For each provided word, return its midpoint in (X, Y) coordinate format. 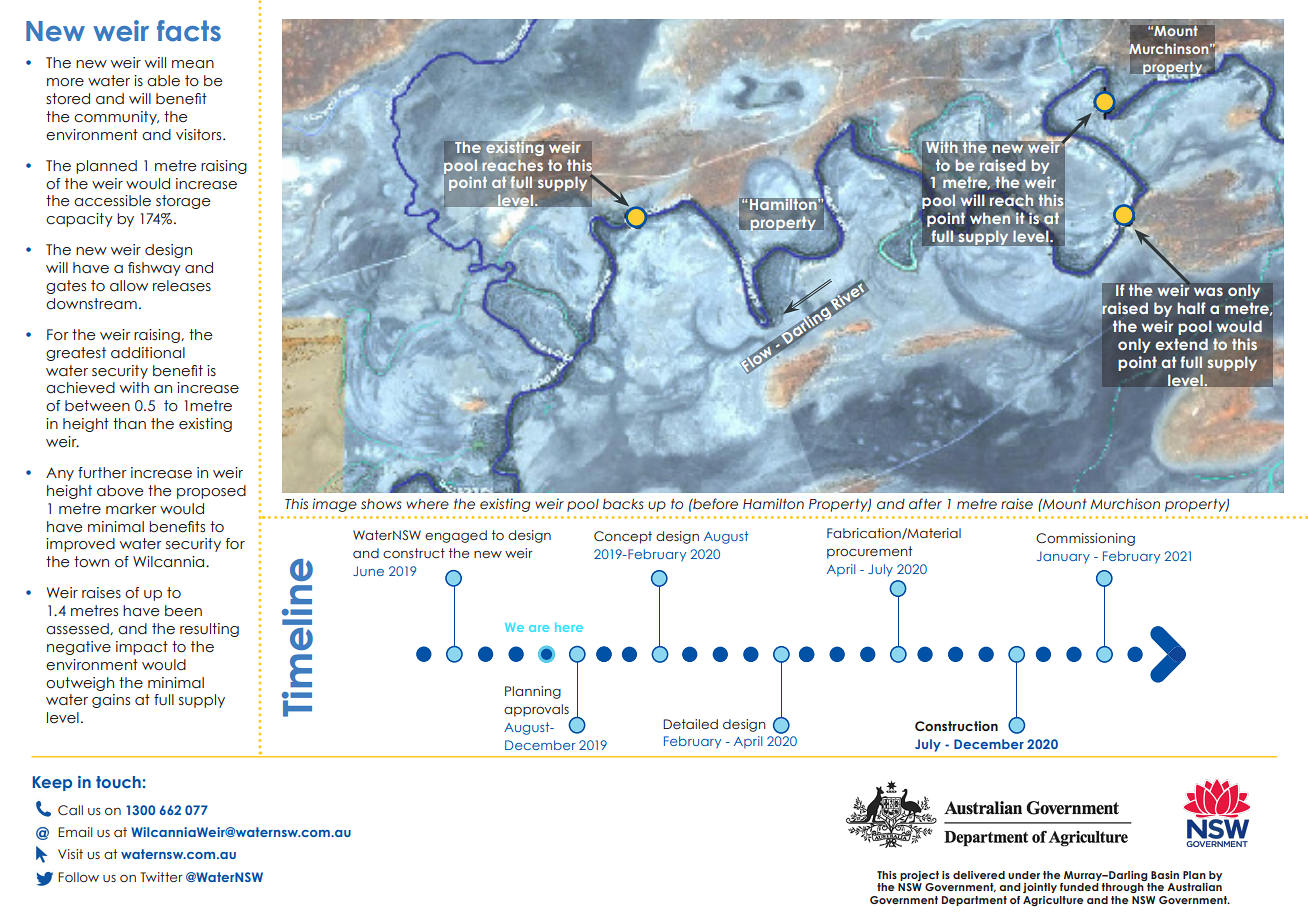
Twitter (161, 877)
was (1208, 291)
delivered (979, 875)
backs (623, 503)
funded (1079, 887)
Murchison (1125, 504)
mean (193, 64)
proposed (211, 492)
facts (189, 31)
